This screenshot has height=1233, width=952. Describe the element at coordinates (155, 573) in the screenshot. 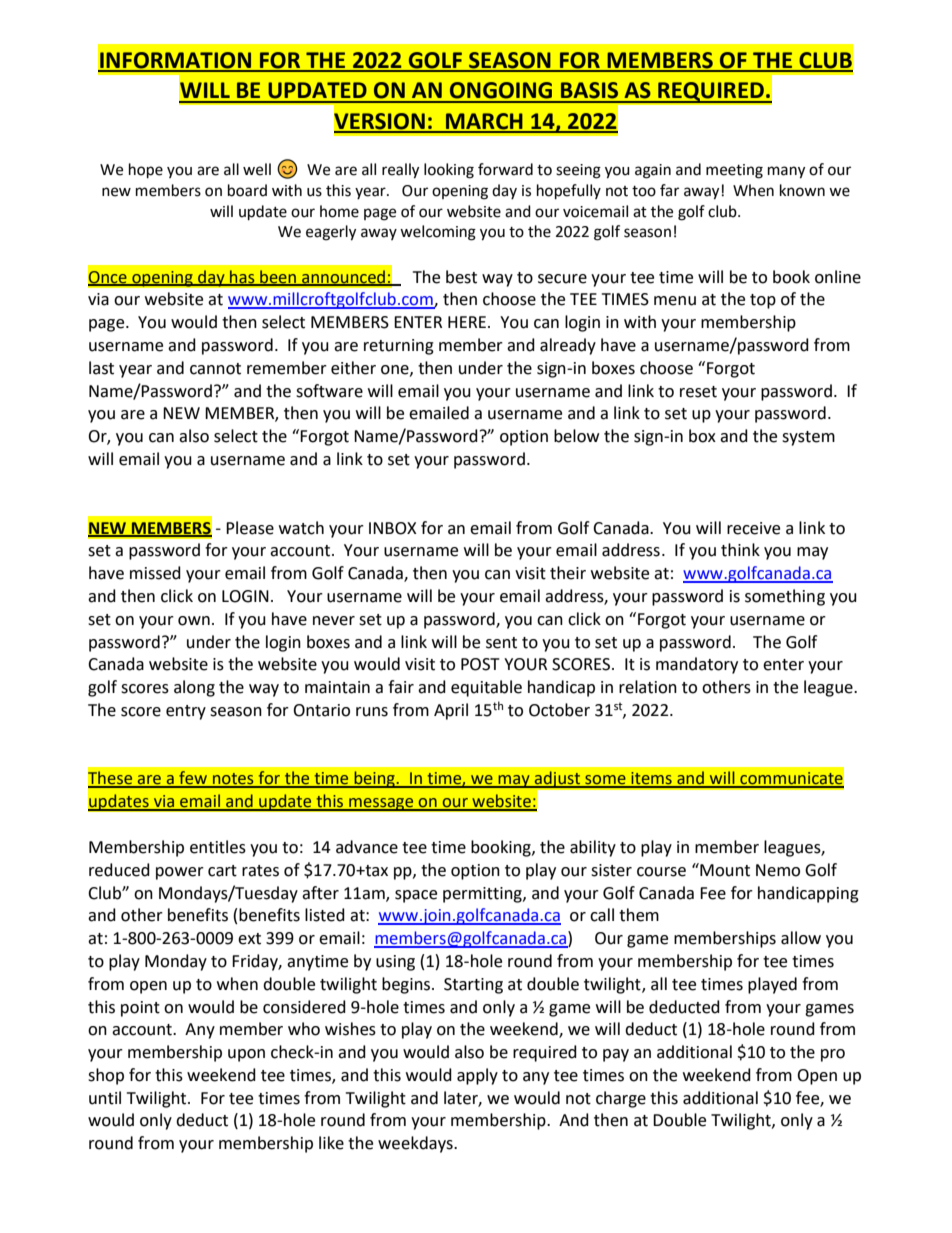

I see `missed` at that location.
